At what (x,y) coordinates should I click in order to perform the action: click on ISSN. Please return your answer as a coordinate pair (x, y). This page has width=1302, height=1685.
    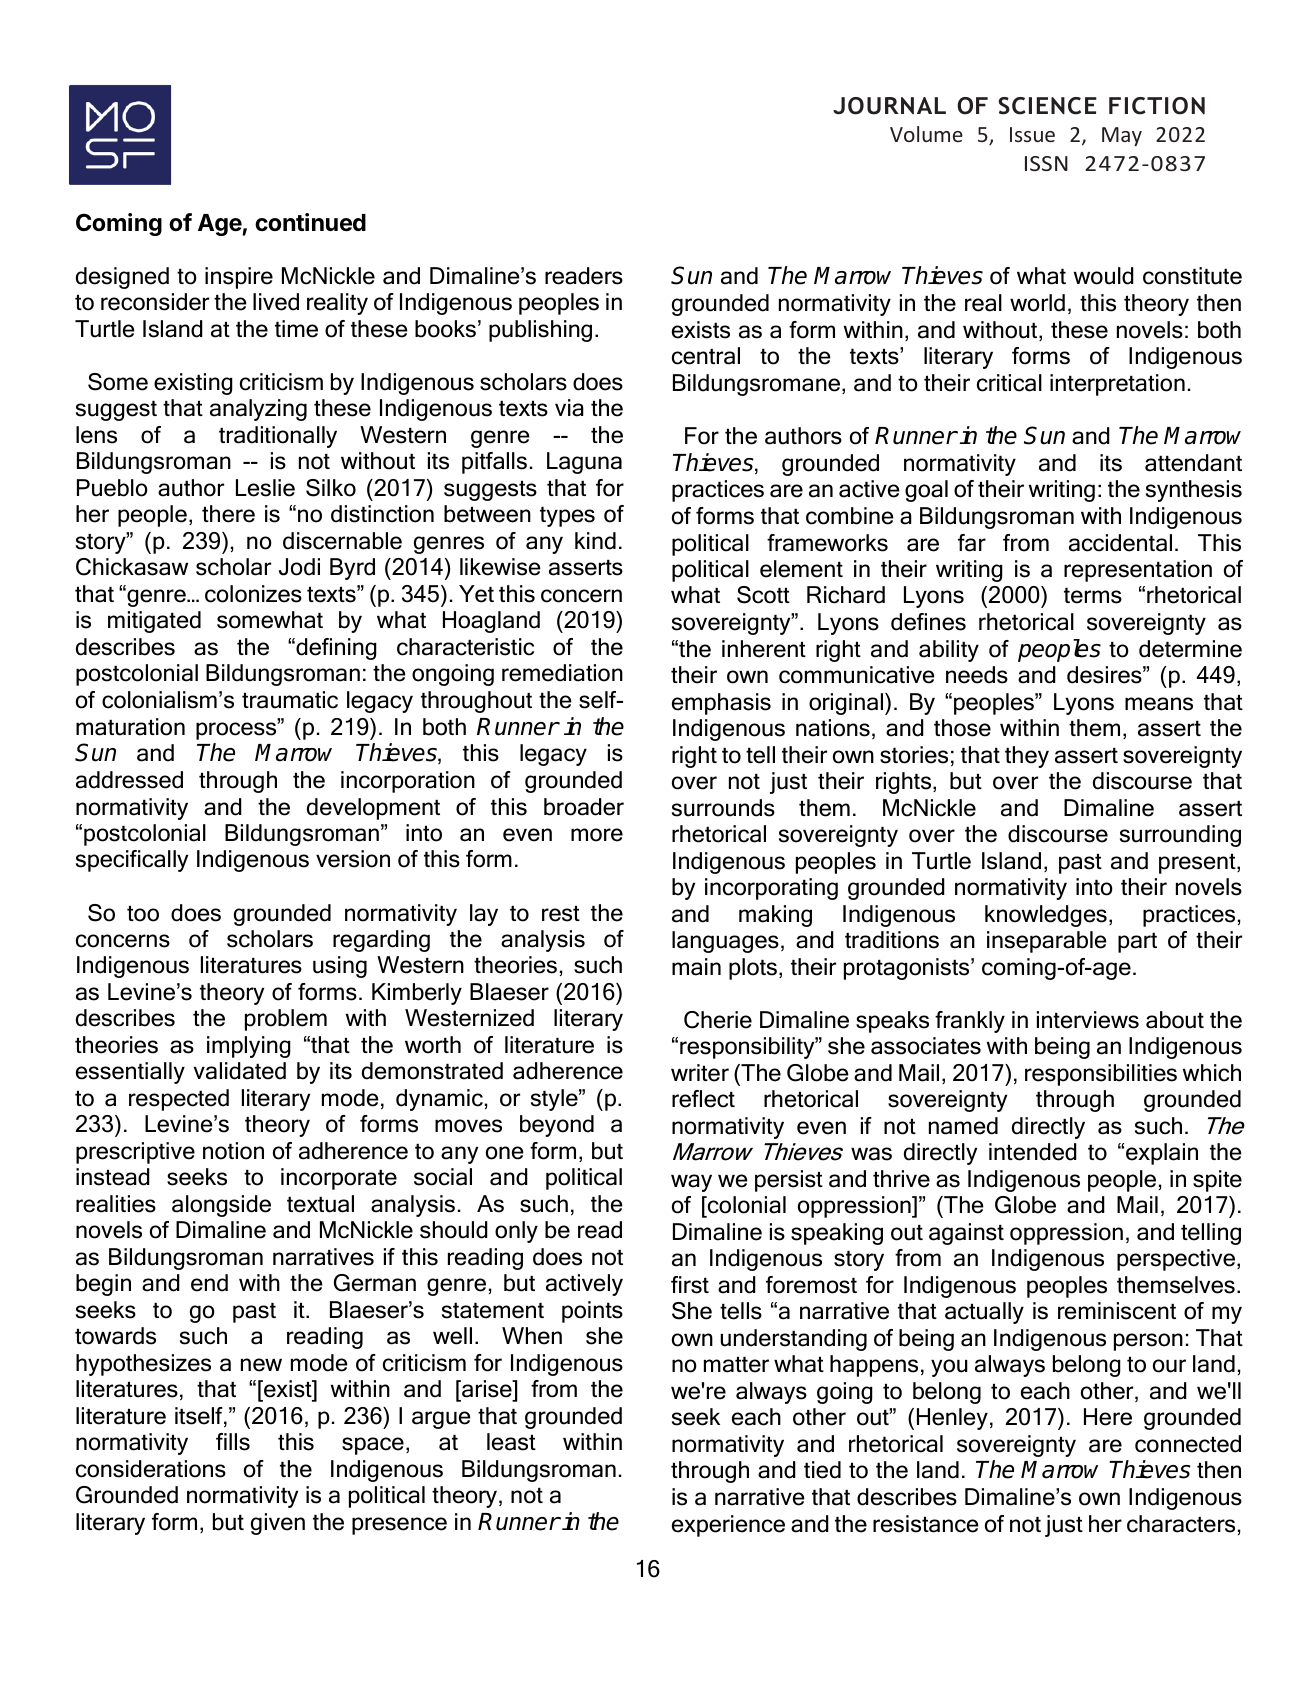
    Looking at the image, I should click on (1046, 163).
